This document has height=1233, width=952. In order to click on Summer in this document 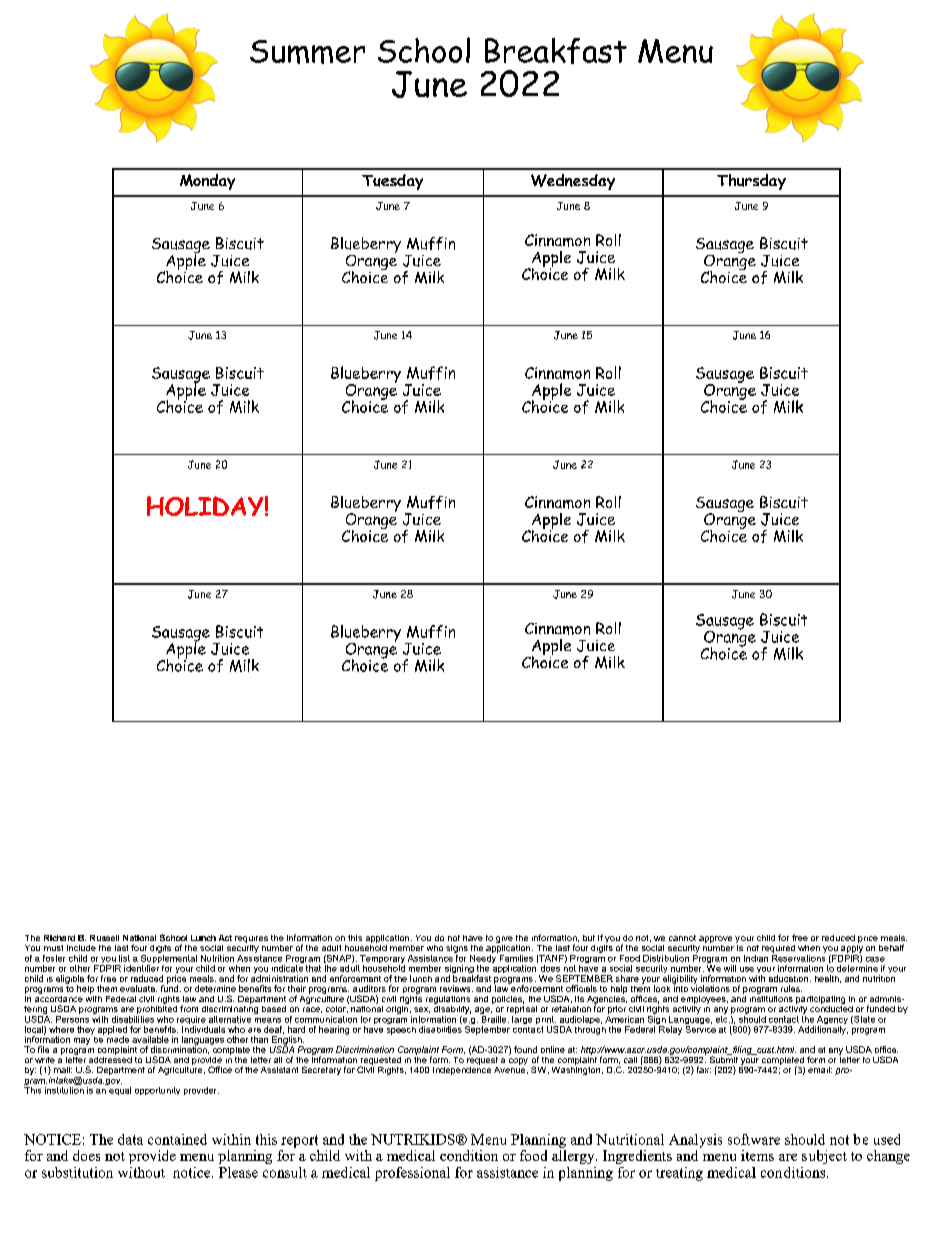, I will do `click(307, 52)`.
